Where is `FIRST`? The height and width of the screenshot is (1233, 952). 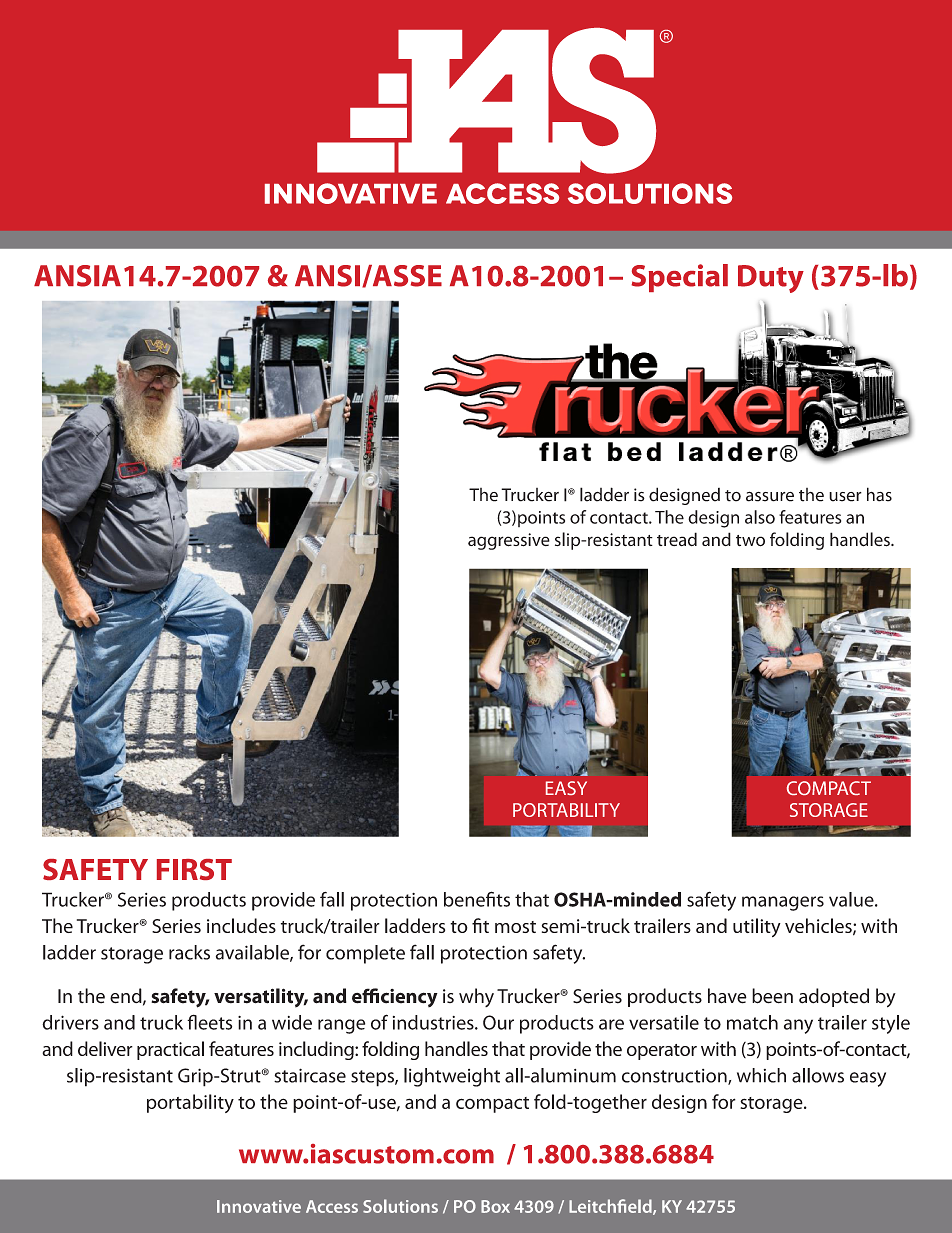
FIRST is located at coordinates (194, 869).
